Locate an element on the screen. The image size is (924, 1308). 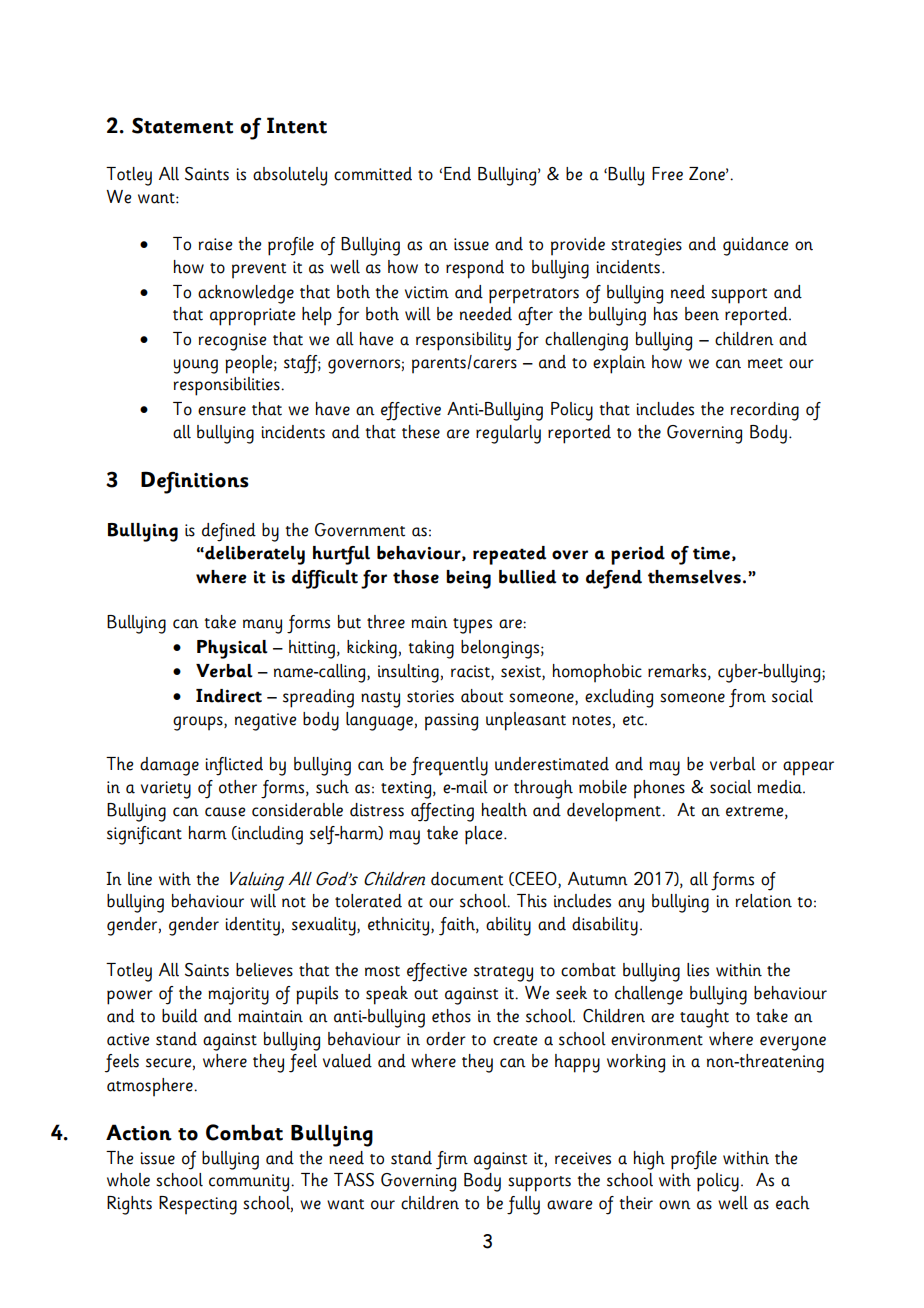
from is located at coordinates (747, 698).
